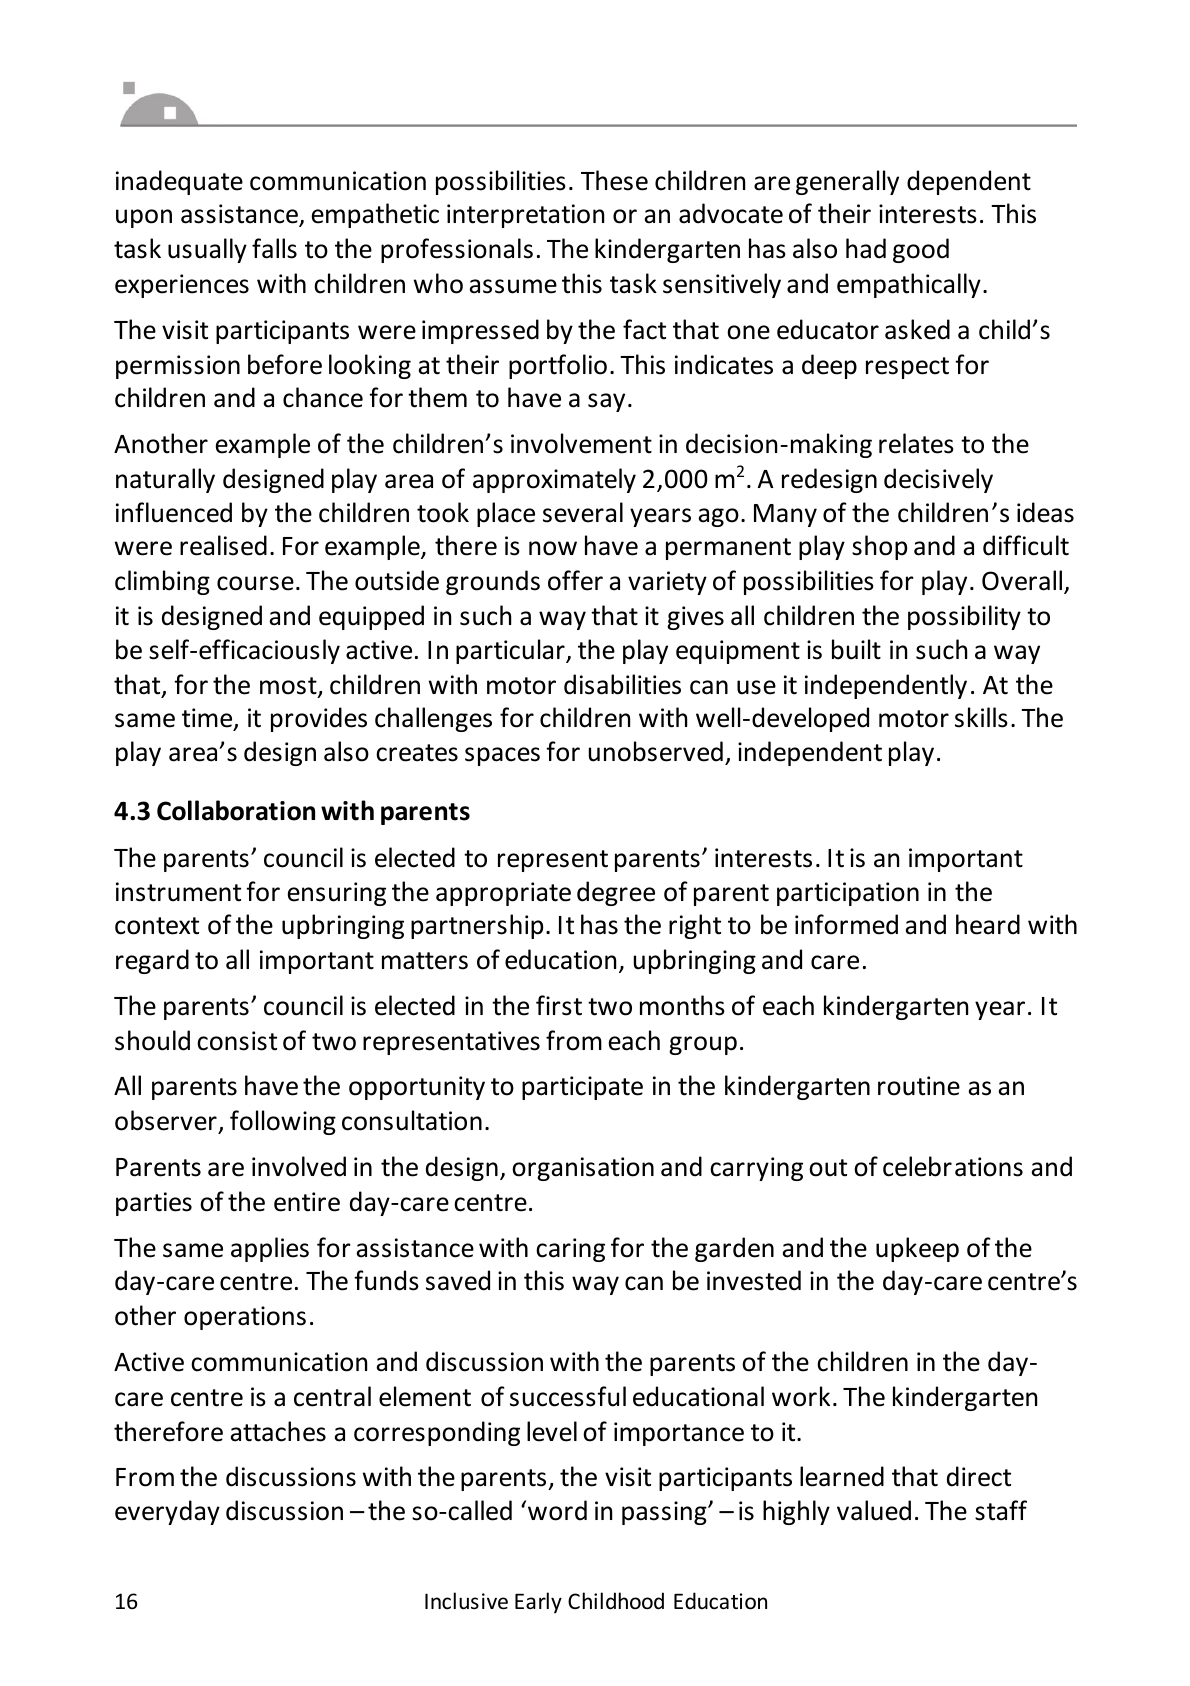 The image size is (1190, 1686). I want to click on valued, so click(874, 1510).
